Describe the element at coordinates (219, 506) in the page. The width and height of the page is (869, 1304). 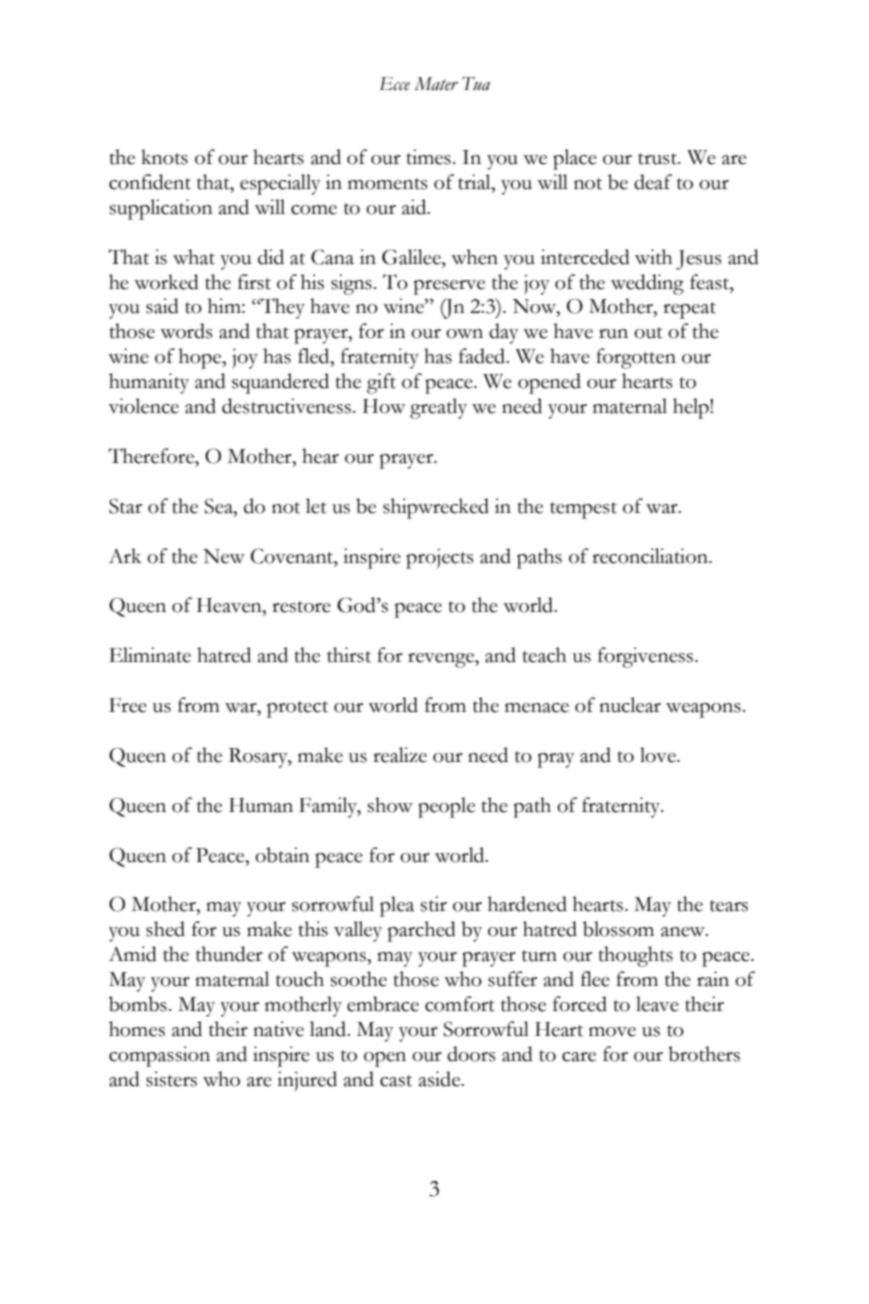
I see `Sea` at that location.
